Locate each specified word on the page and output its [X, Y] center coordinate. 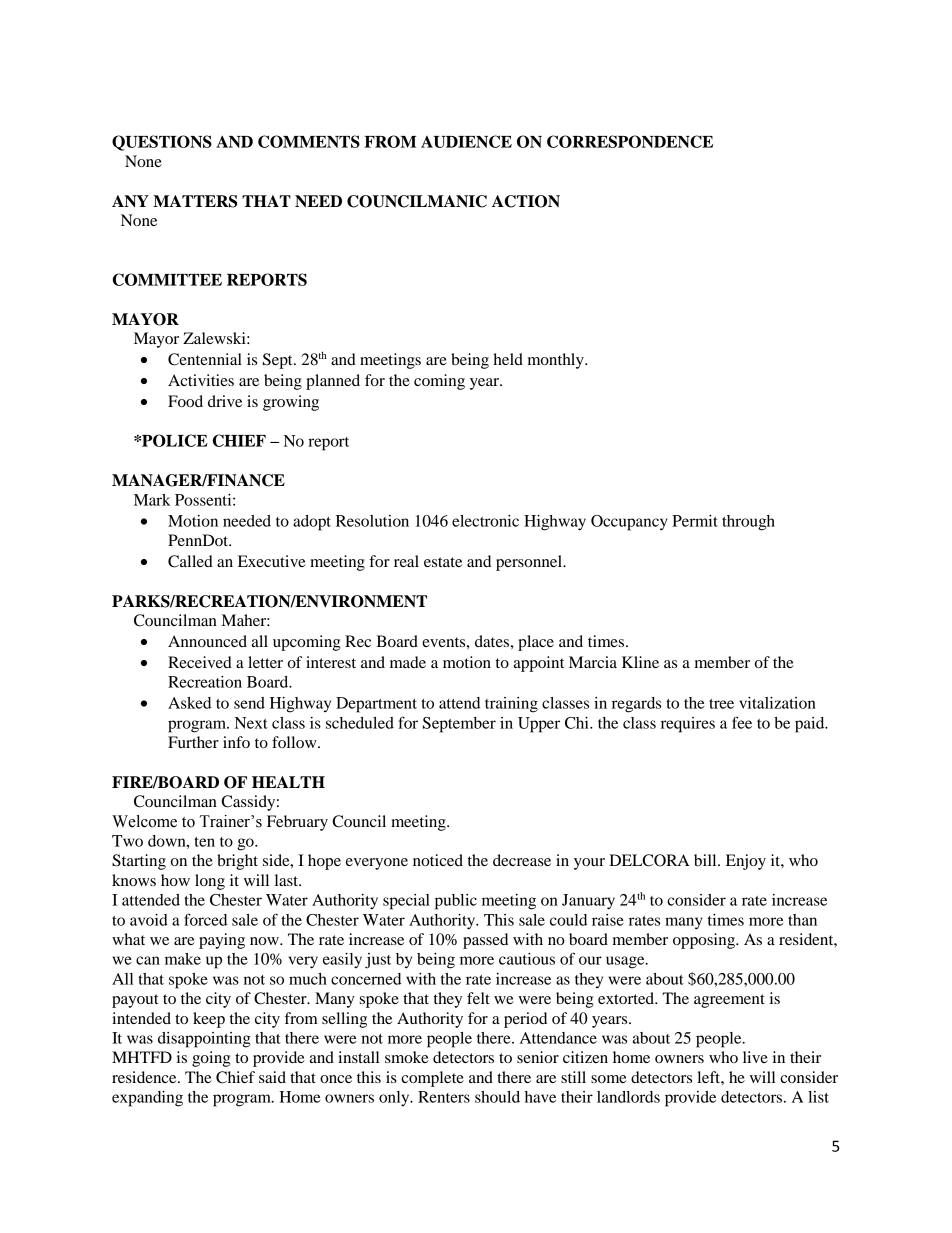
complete [432, 1079]
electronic [485, 521]
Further [193, 742]
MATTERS [195, 201]
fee [742, 722]
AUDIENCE [466, 141]
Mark [152, 500]
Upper [539, 725]
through [748, 523]
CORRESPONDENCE [630, 141]
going [211, 1059]
